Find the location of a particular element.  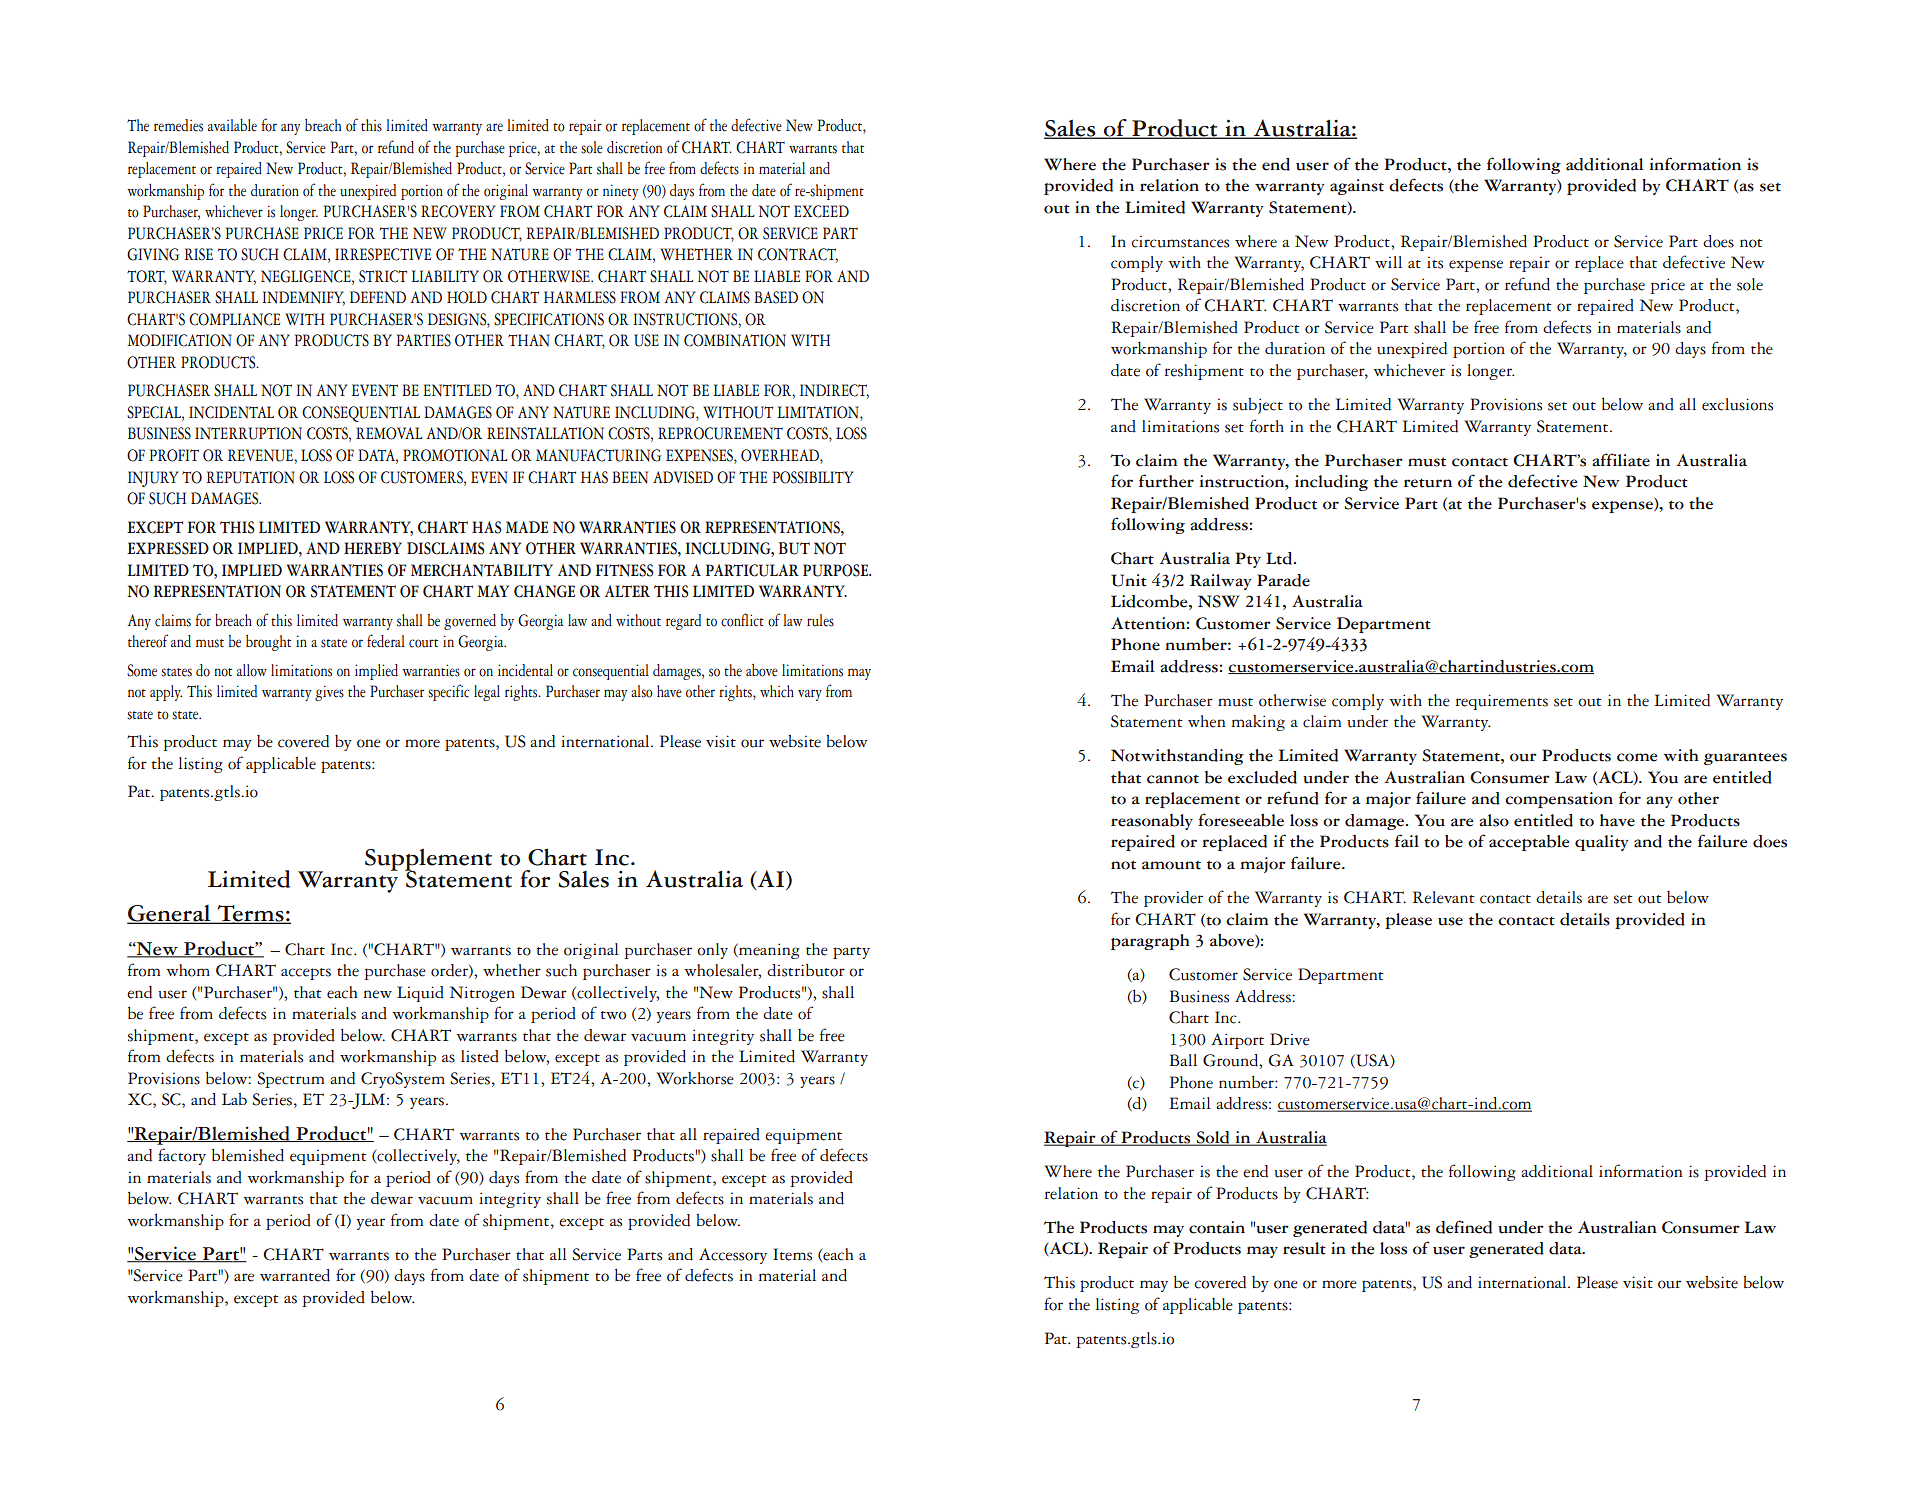

defined is located at coordinates (1464, 1227).
